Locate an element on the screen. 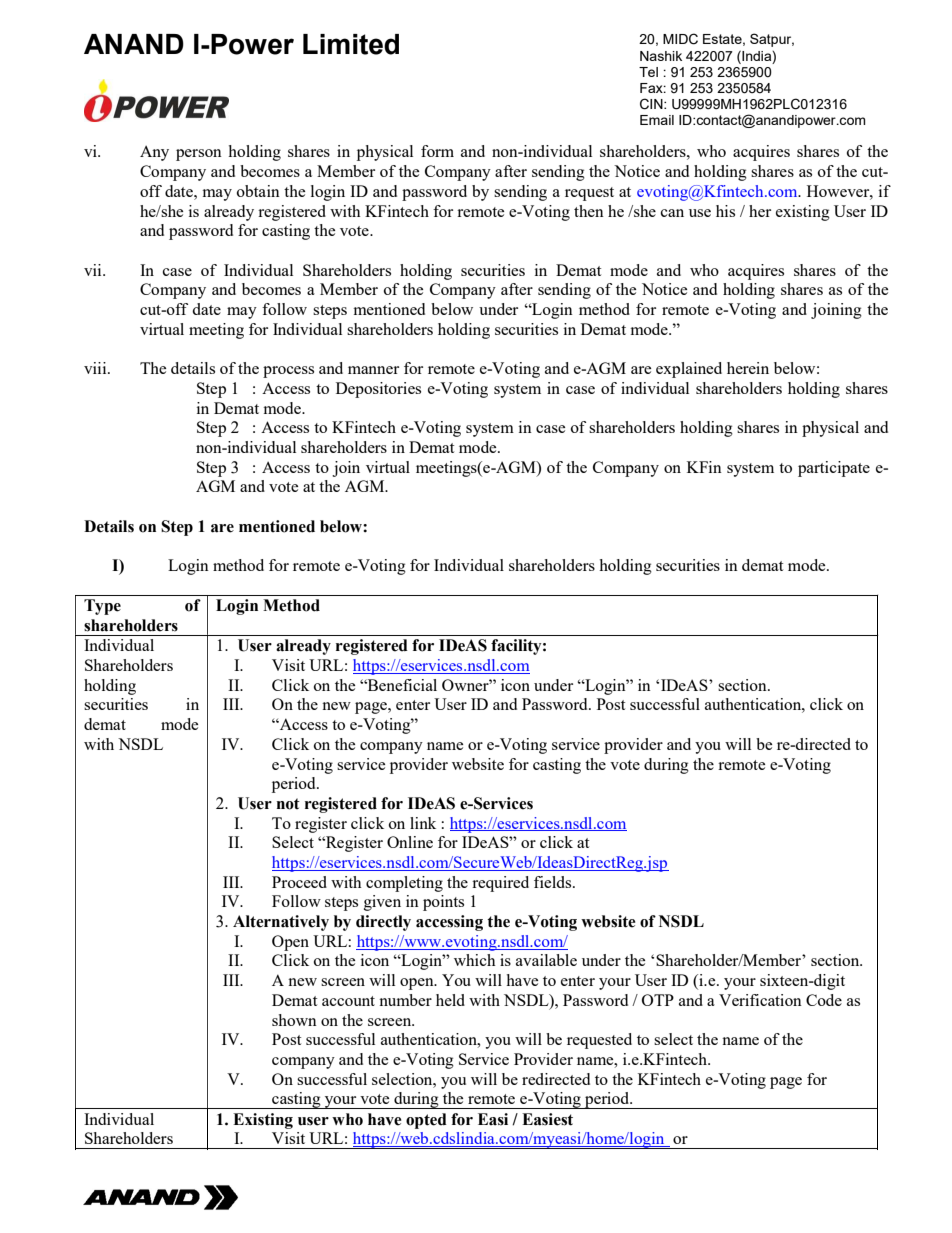 The height and width of the screenshot is (1233, 952). manner is located at coordinates (373, 370).
